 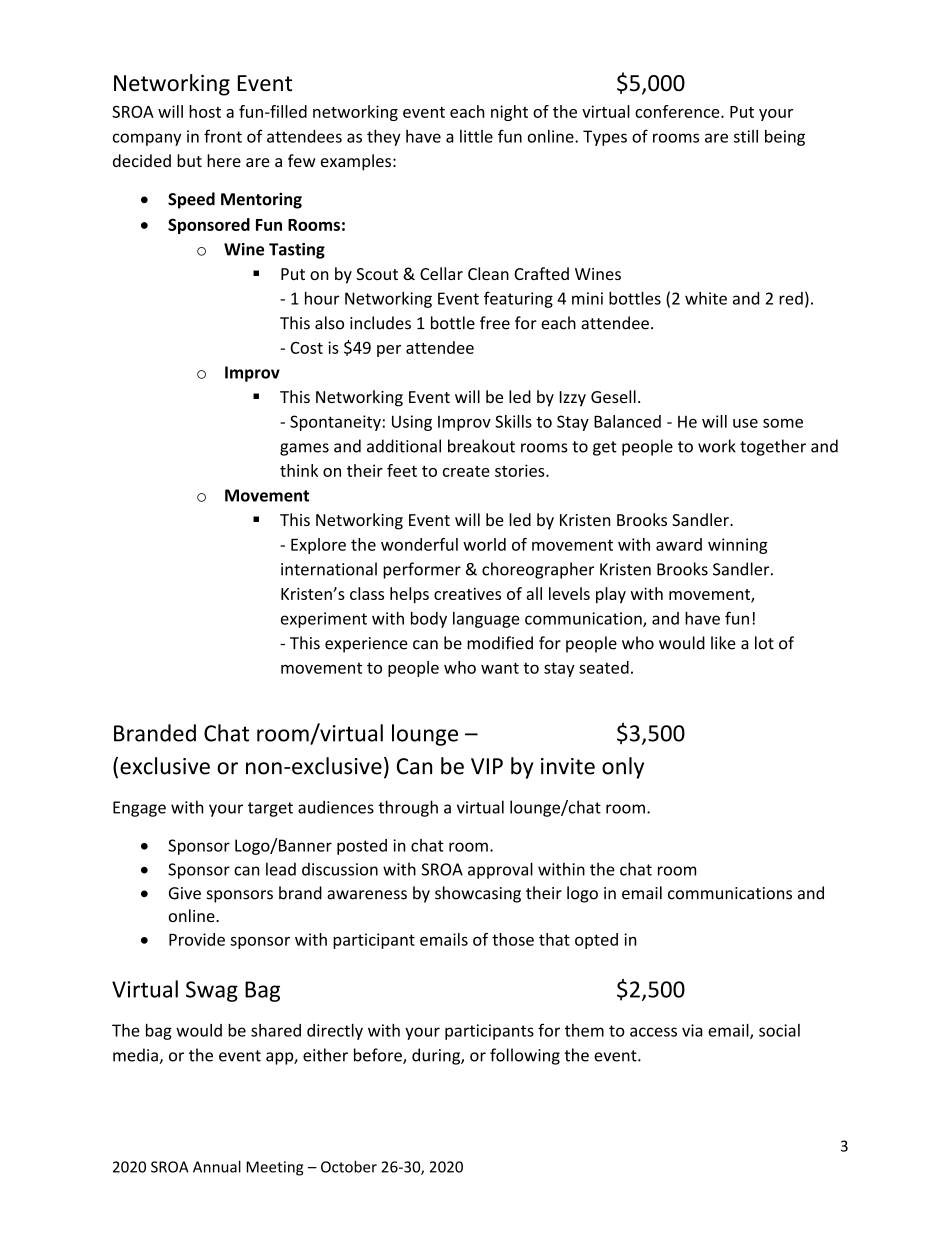 What do you see at coordinates (324, 620) in the document?
I see `experiment` at bounding box center [324, 620].
